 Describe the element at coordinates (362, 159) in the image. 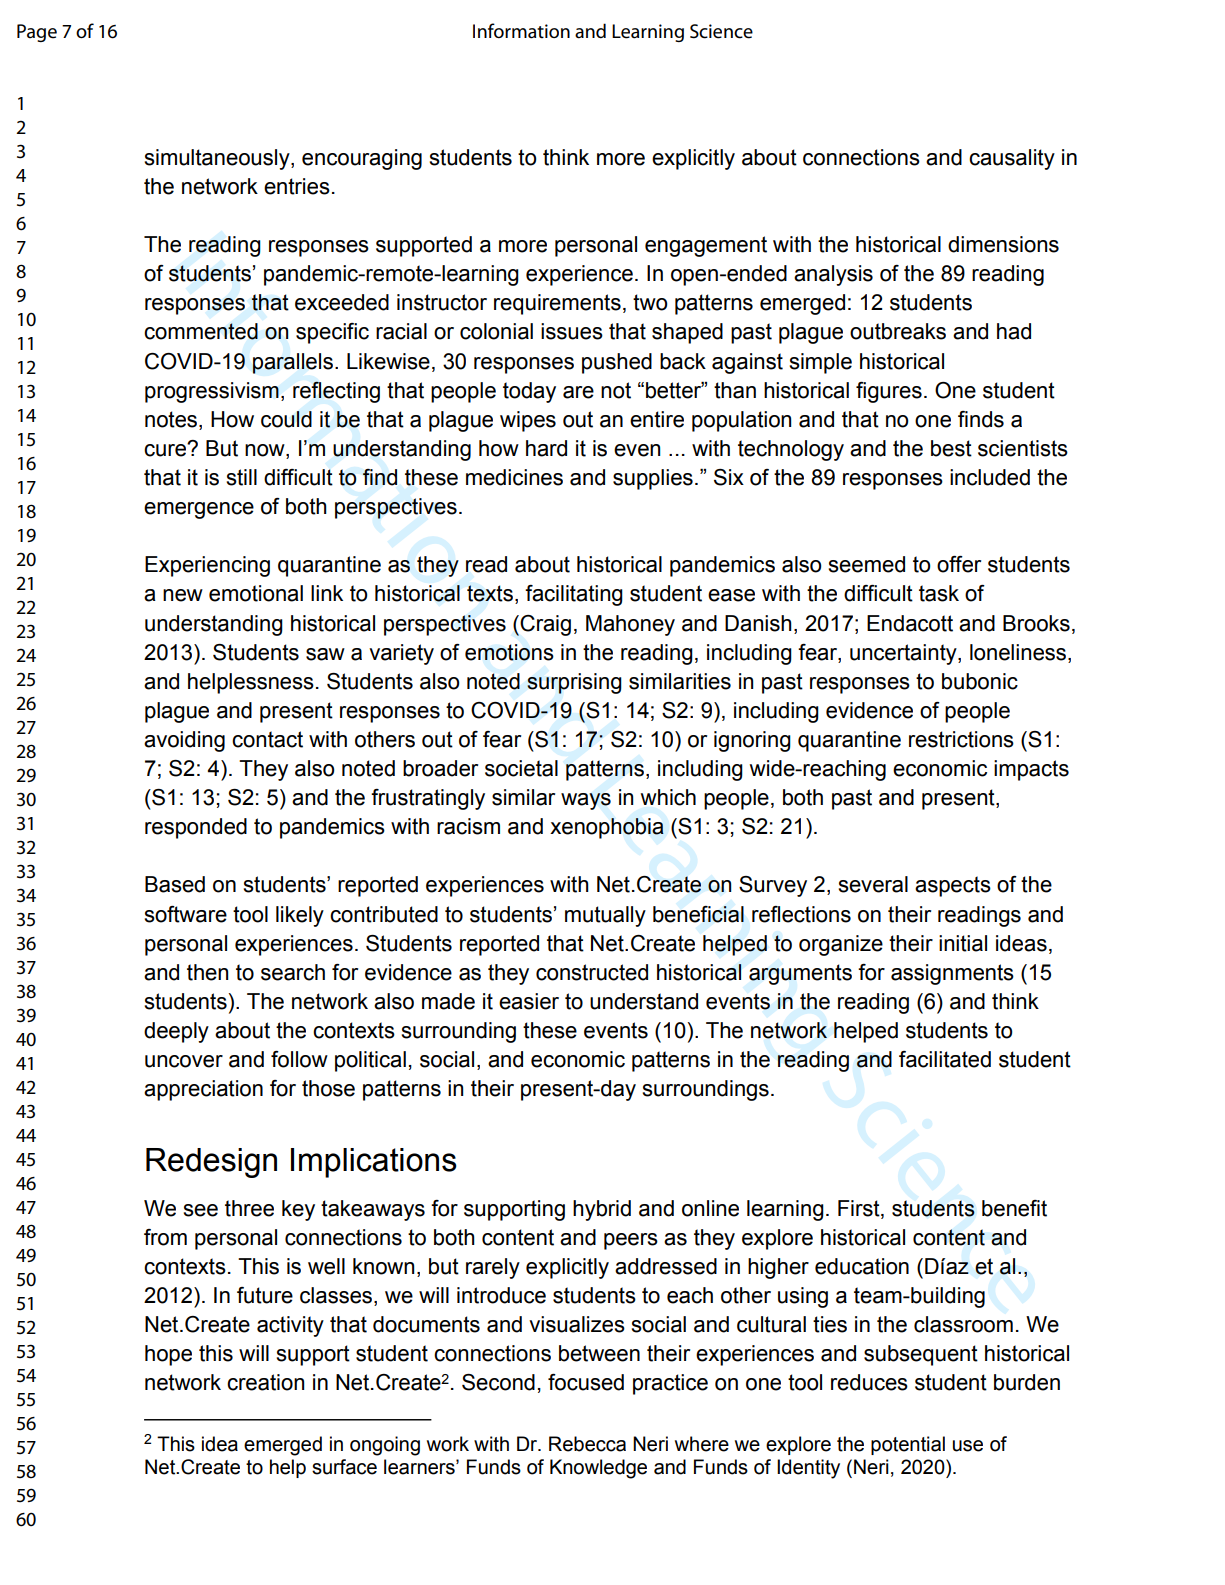

I see `encouraging` at that location.
